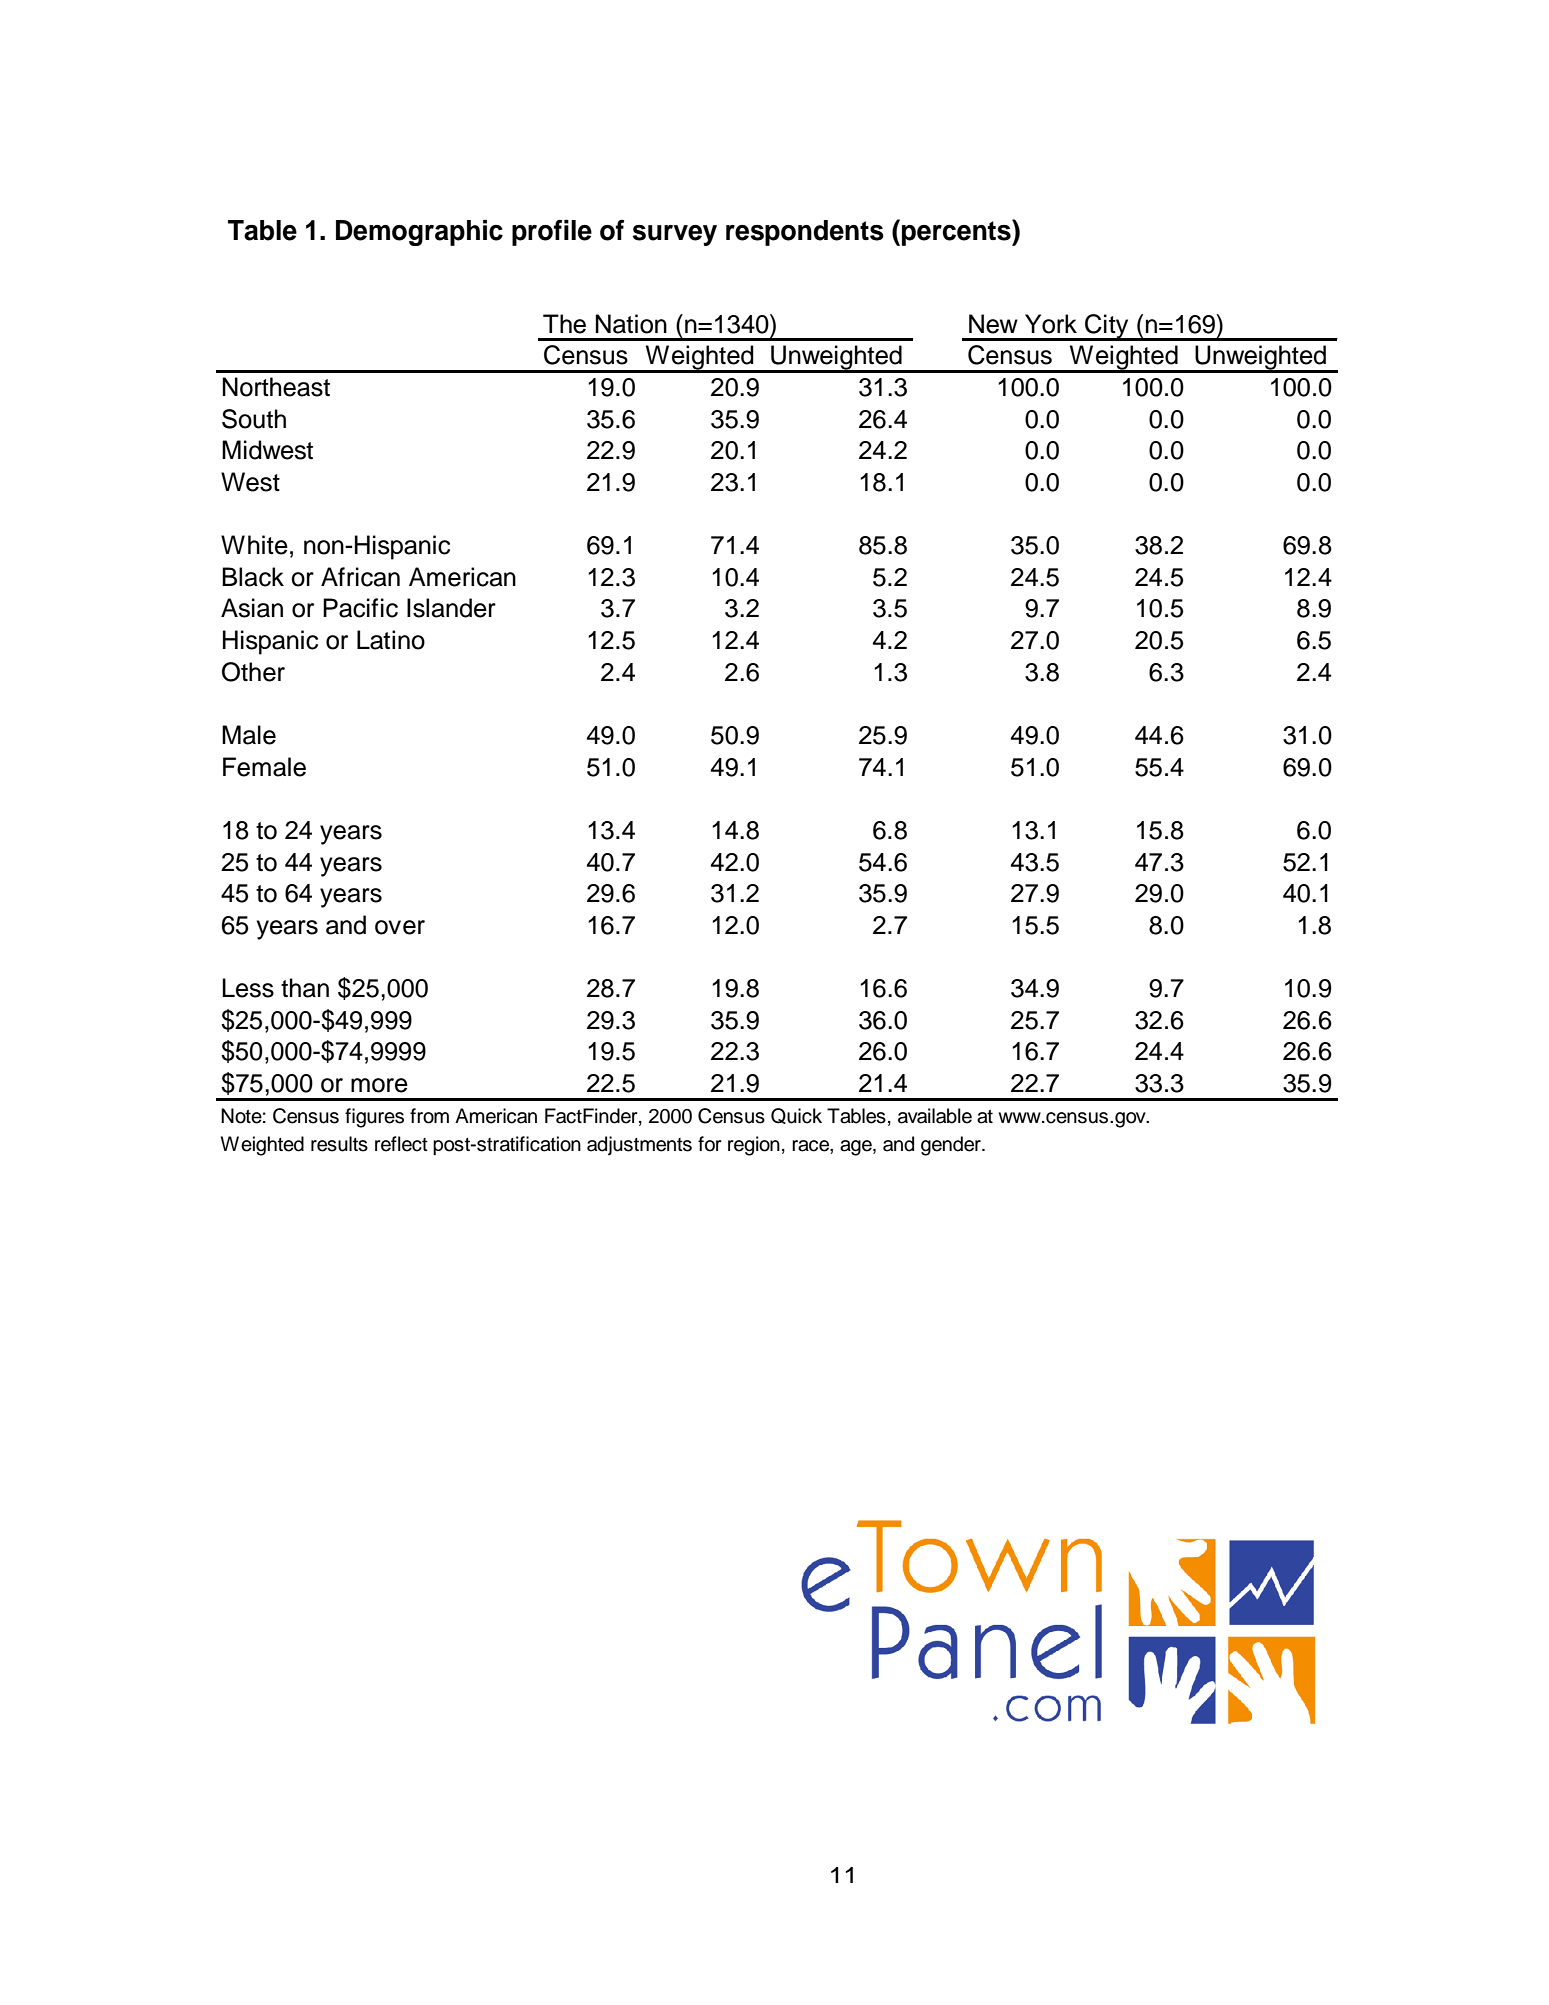 This screenshot has width=1549, height=2005. I want to click on Islander, so click(451, 608).
